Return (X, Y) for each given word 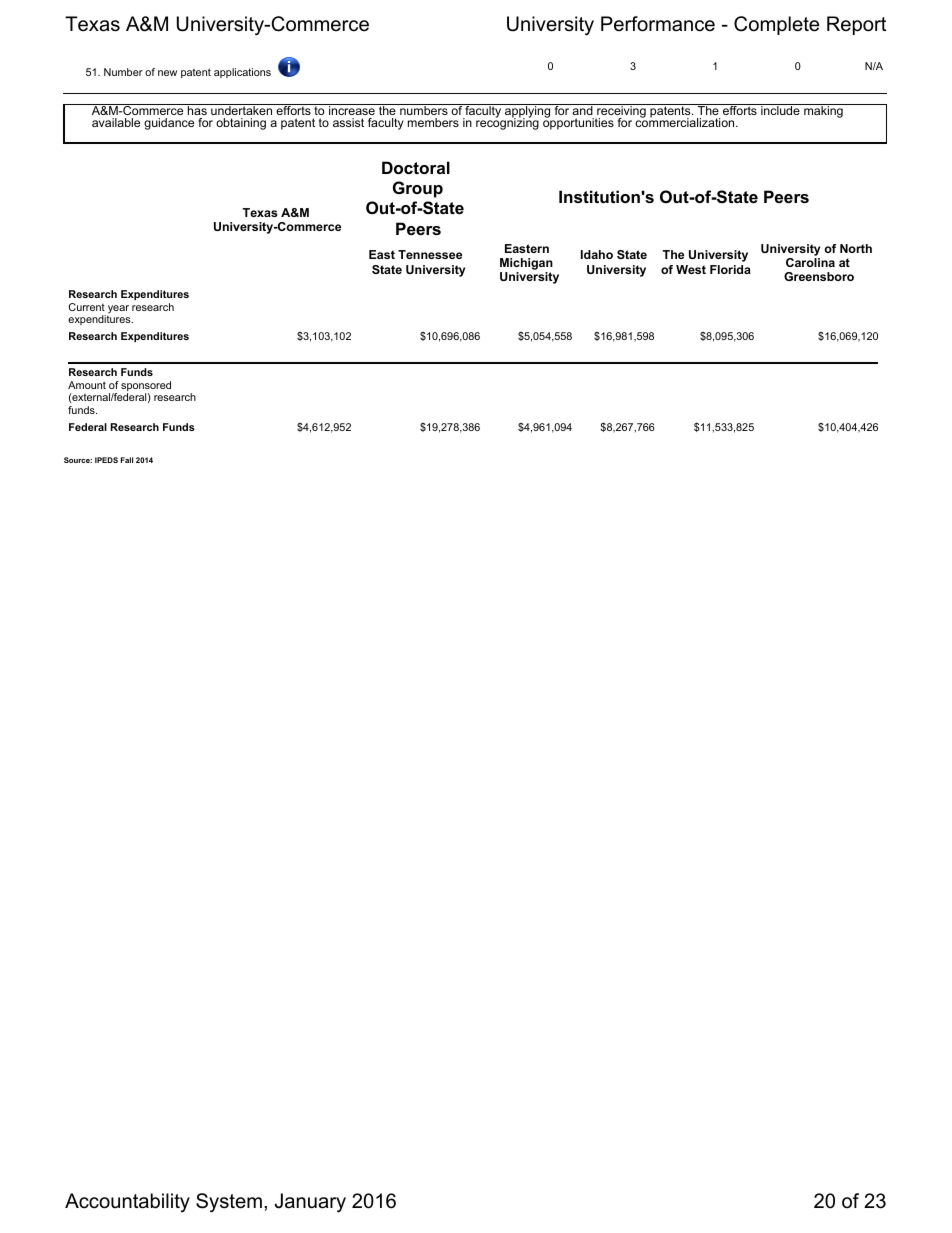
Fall (127, 460)
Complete (776, 25)
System (229, 1203)
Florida (730, 269)
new (167, 73)
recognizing (507, 123)
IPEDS (106, 460)
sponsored (146, 387)
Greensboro (819, 276)
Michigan (526, 265)
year (118, 309)
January (310, 1203)
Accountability (127, 1203)
